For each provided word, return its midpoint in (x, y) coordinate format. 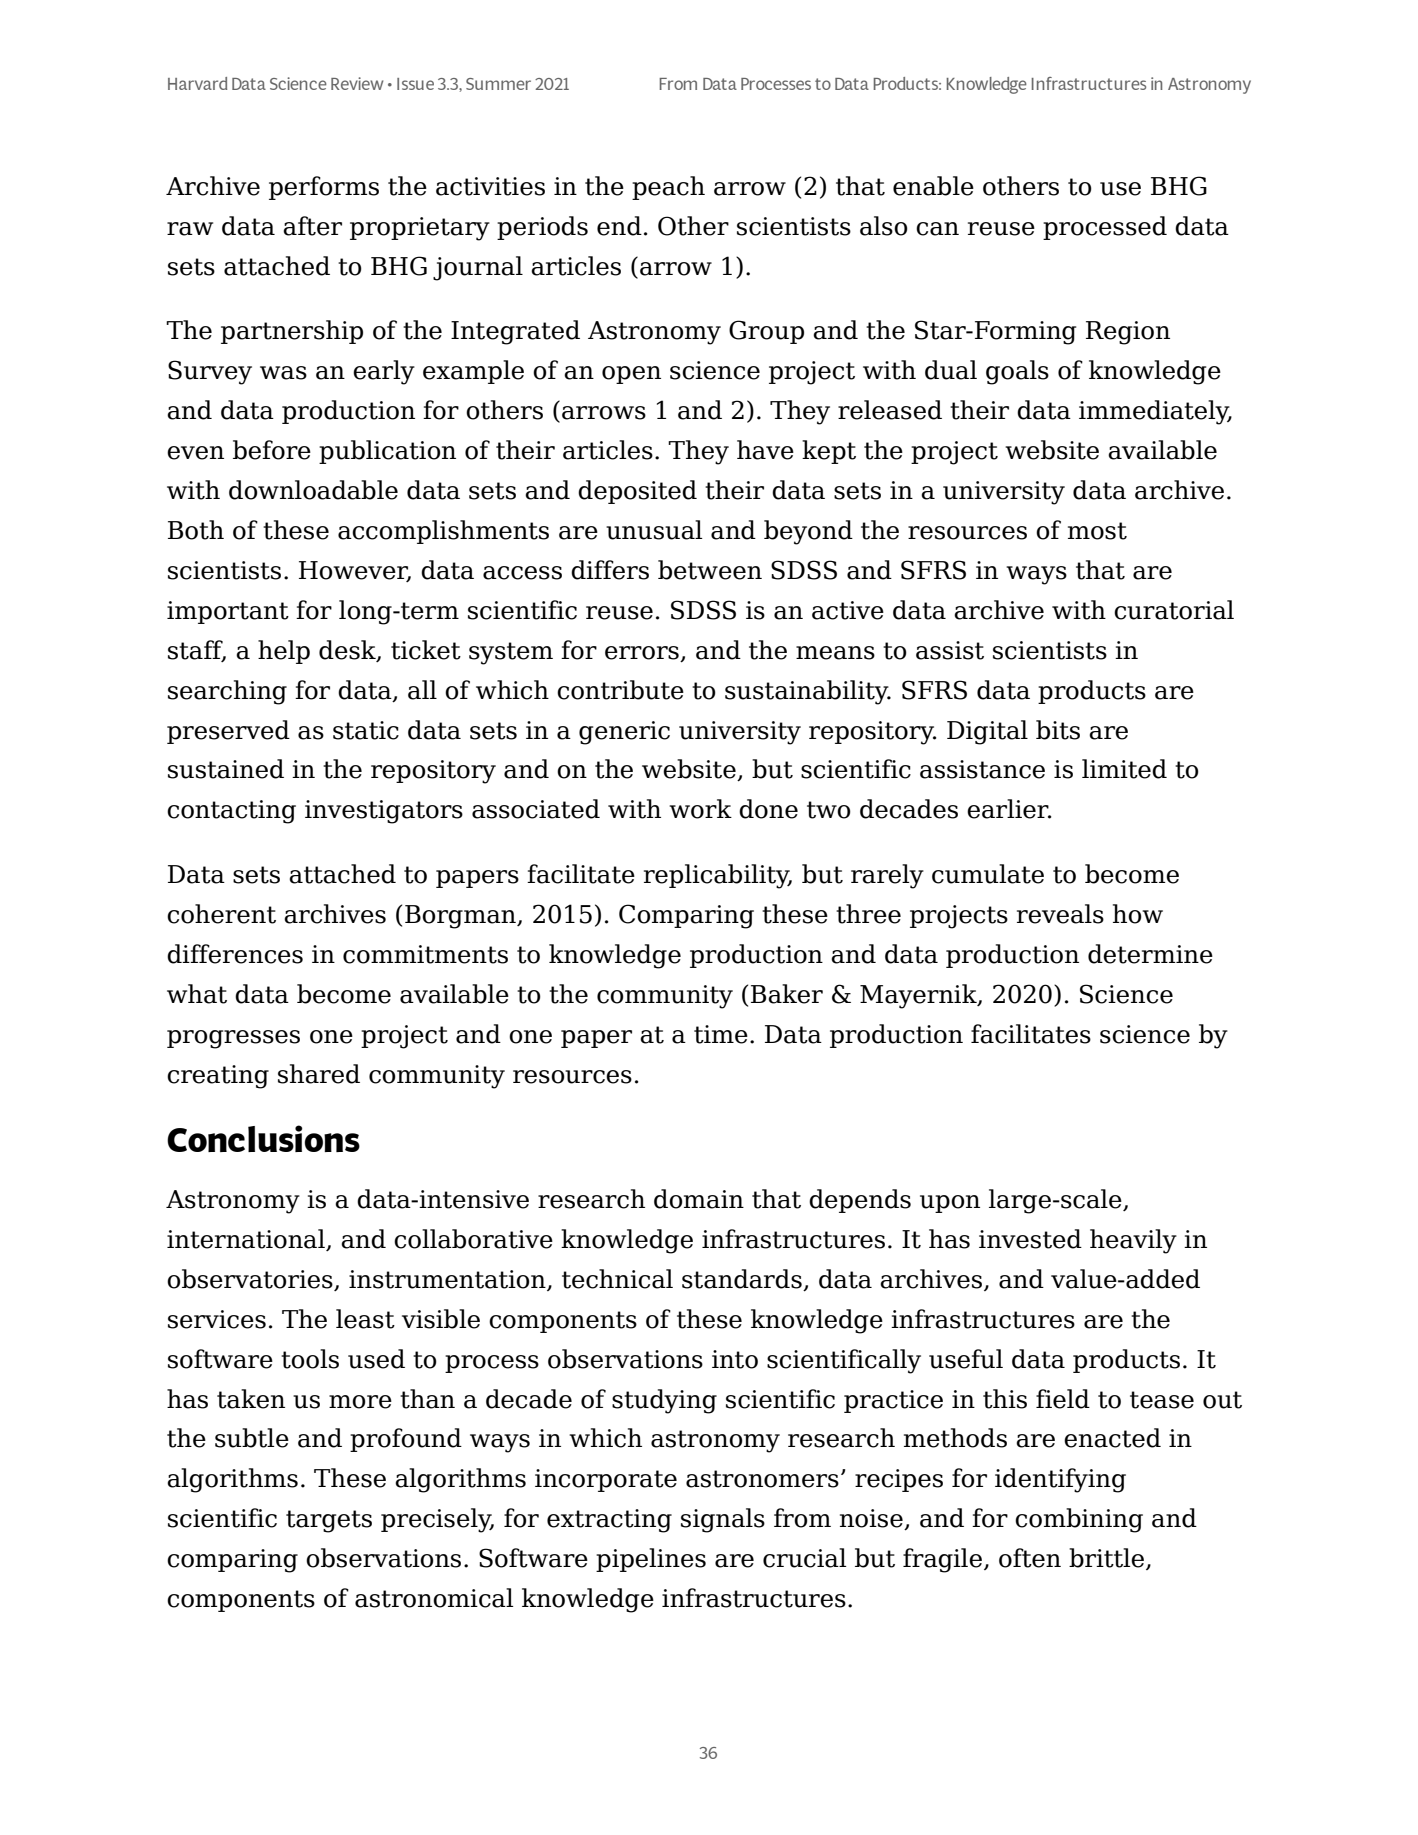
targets (329, 1521)
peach (668, 188)
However (355, 571)
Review (357, 83)
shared (319, 1074)
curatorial (1174, 610)
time (721, 1034)
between (710, 570)
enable (933, 186)
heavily (1133, 1241)
